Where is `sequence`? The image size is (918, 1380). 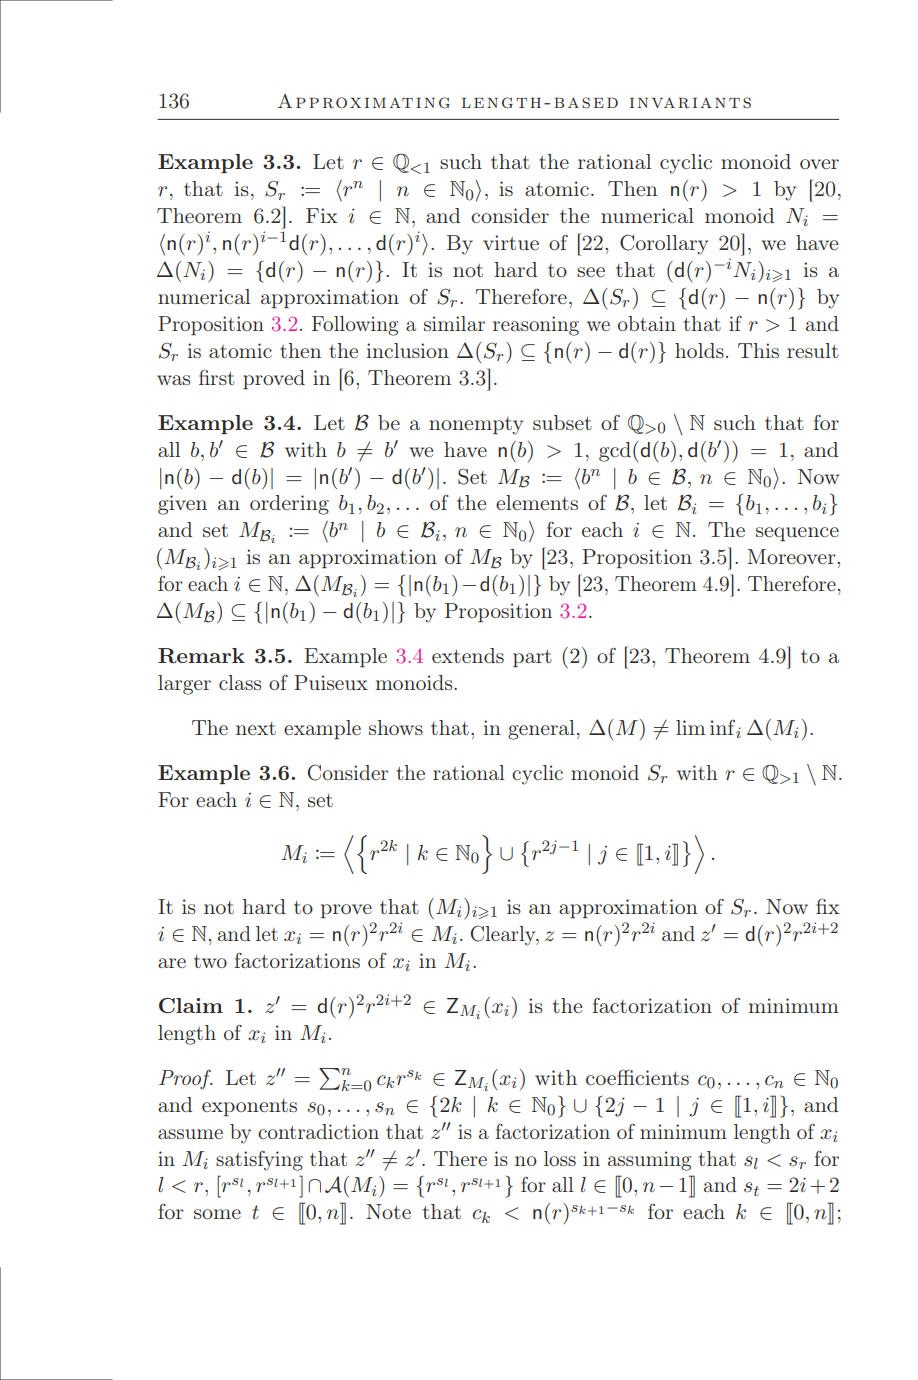 sequence is located at coordinates (797, 534).
